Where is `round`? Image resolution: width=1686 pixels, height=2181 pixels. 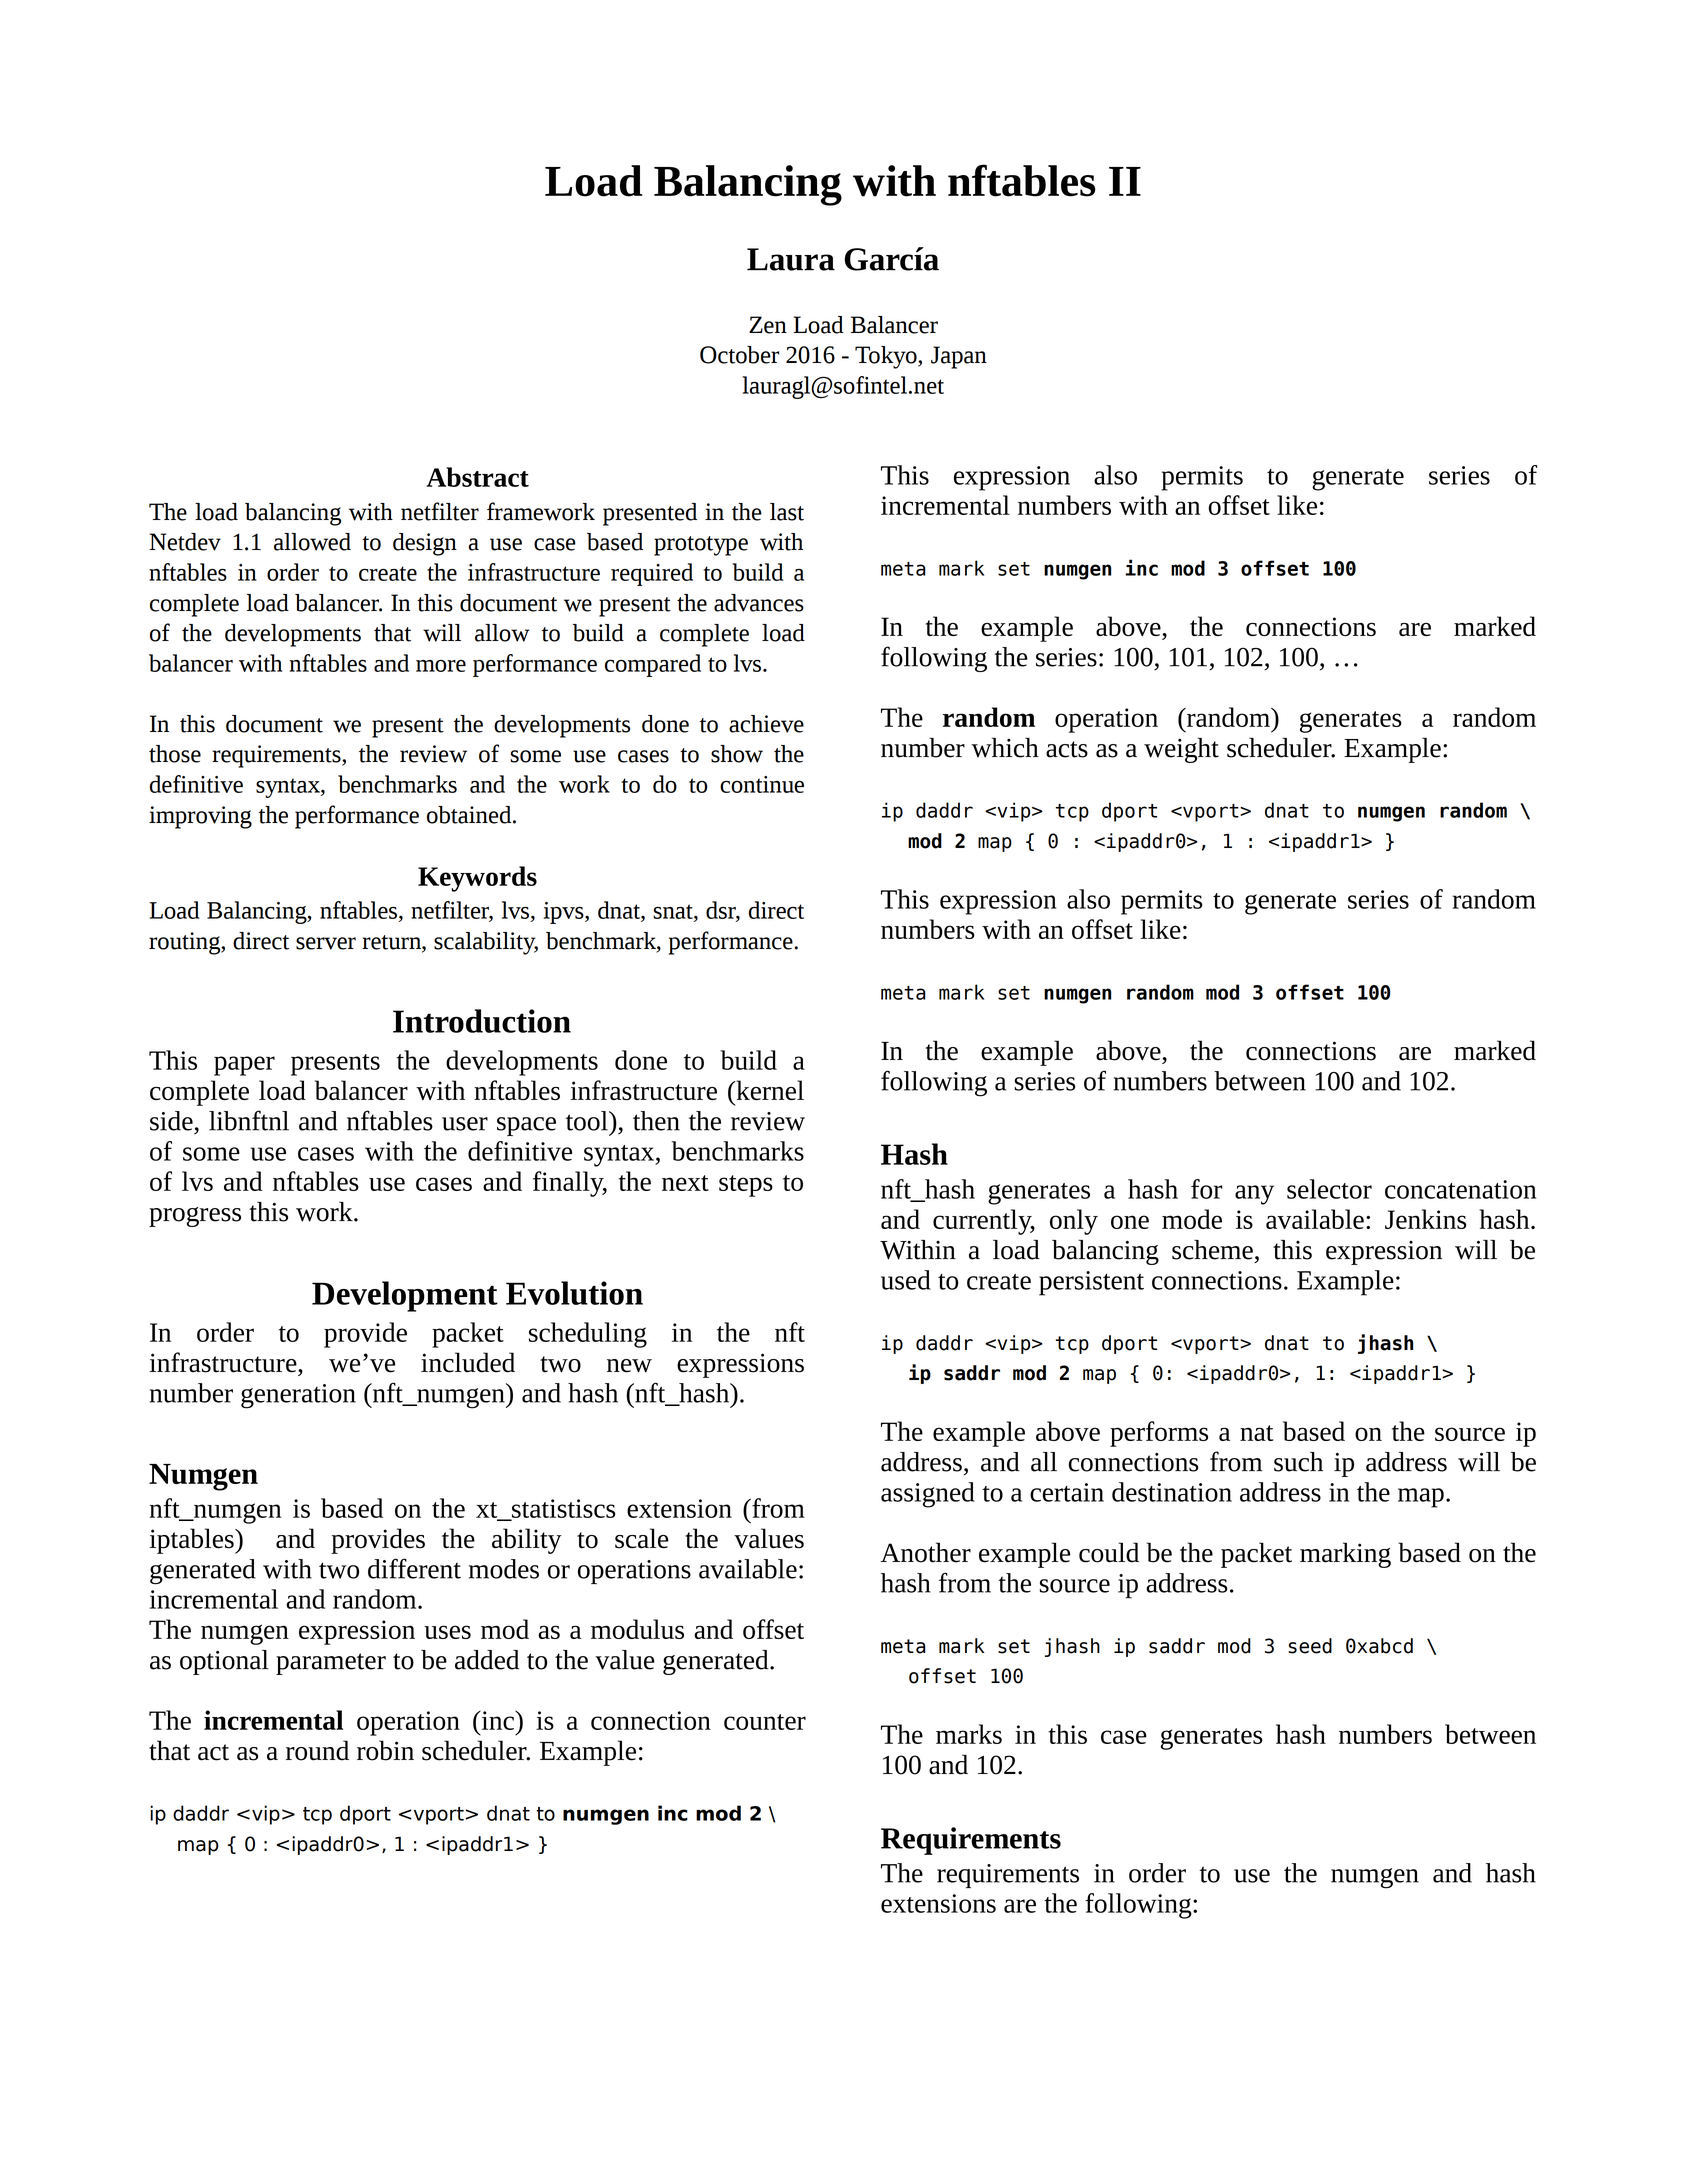 round is located at coordinates (317, 1750).
